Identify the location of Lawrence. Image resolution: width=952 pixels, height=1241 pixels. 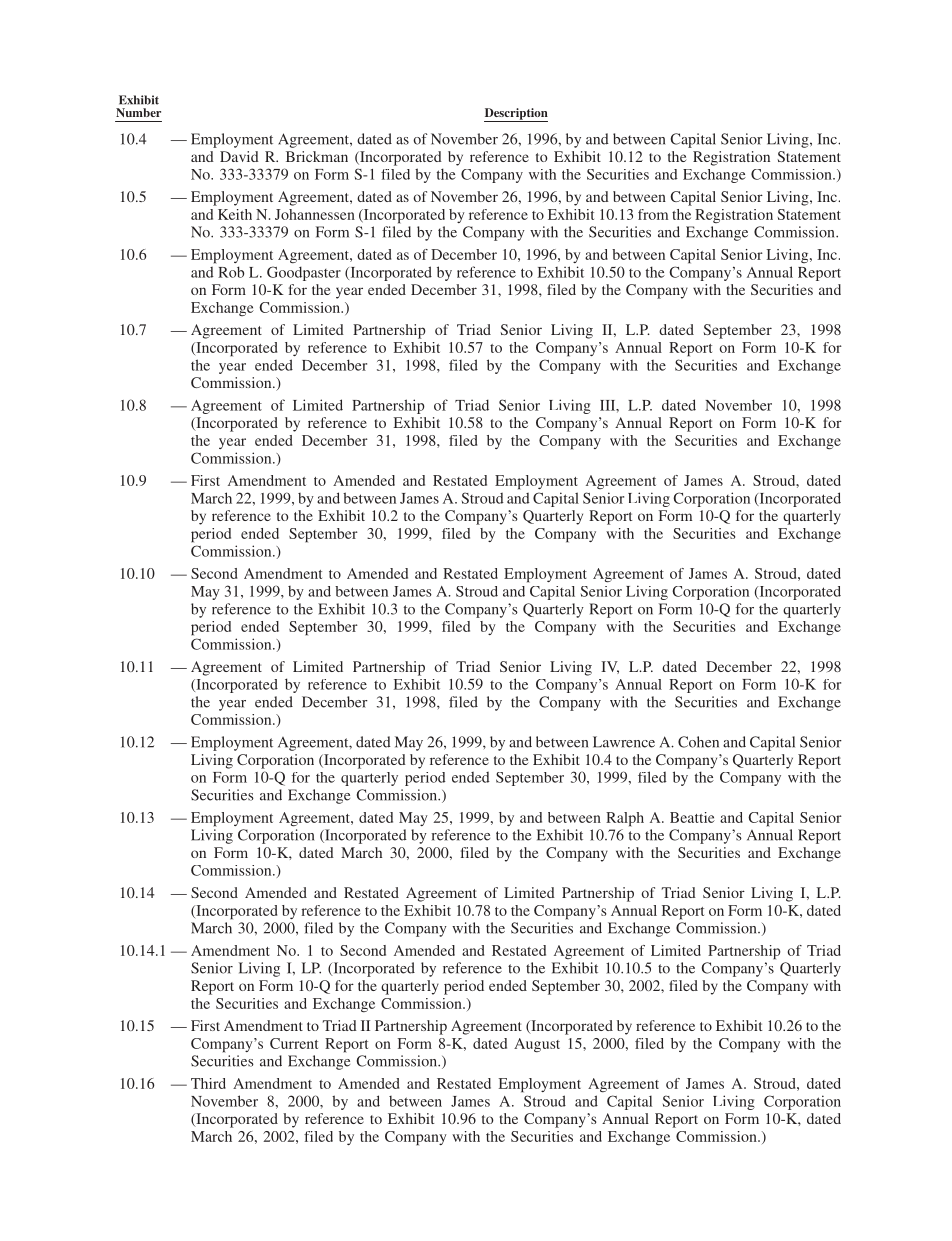
(624, 742).
